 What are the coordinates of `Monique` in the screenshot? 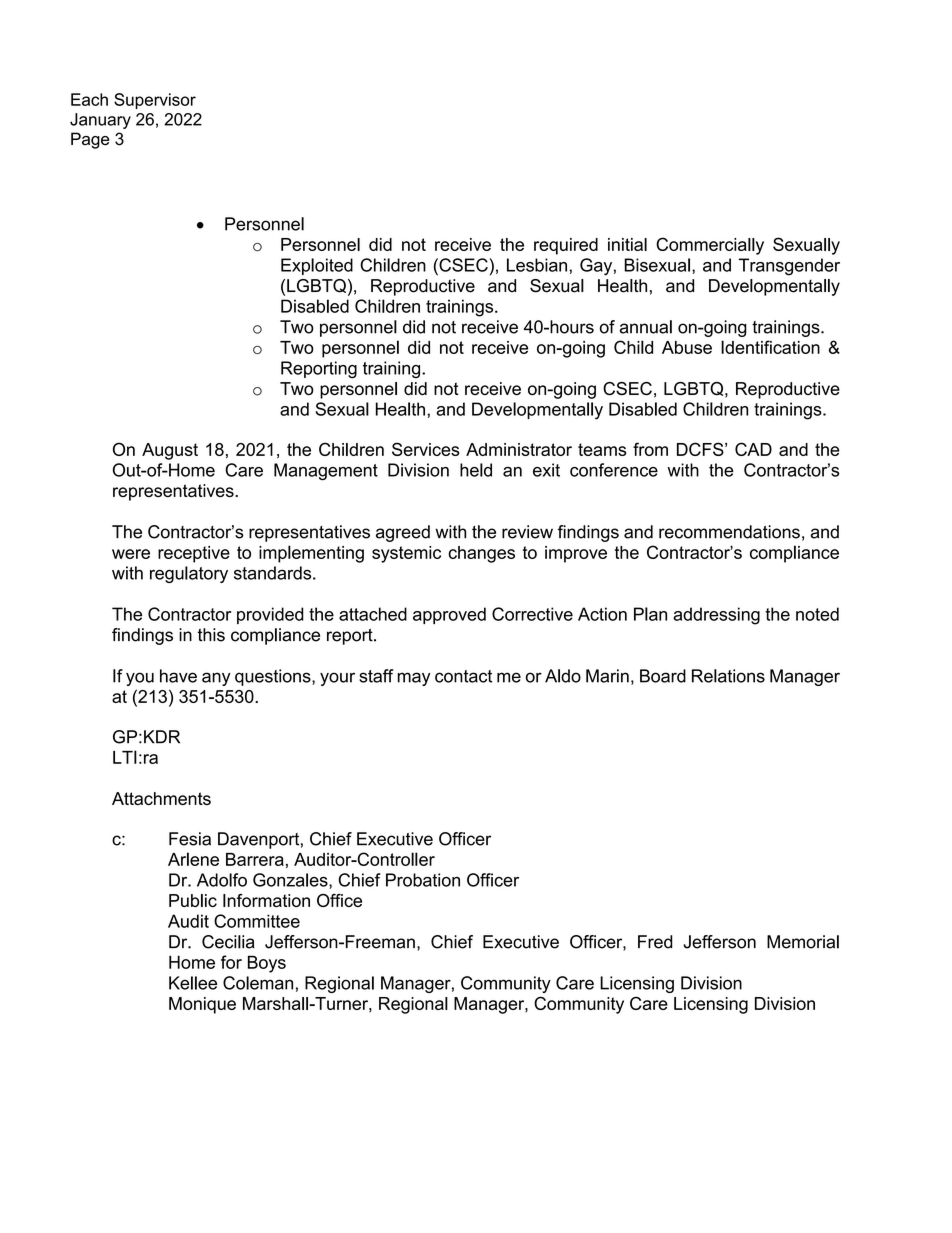 It's located at (202, 1005).
